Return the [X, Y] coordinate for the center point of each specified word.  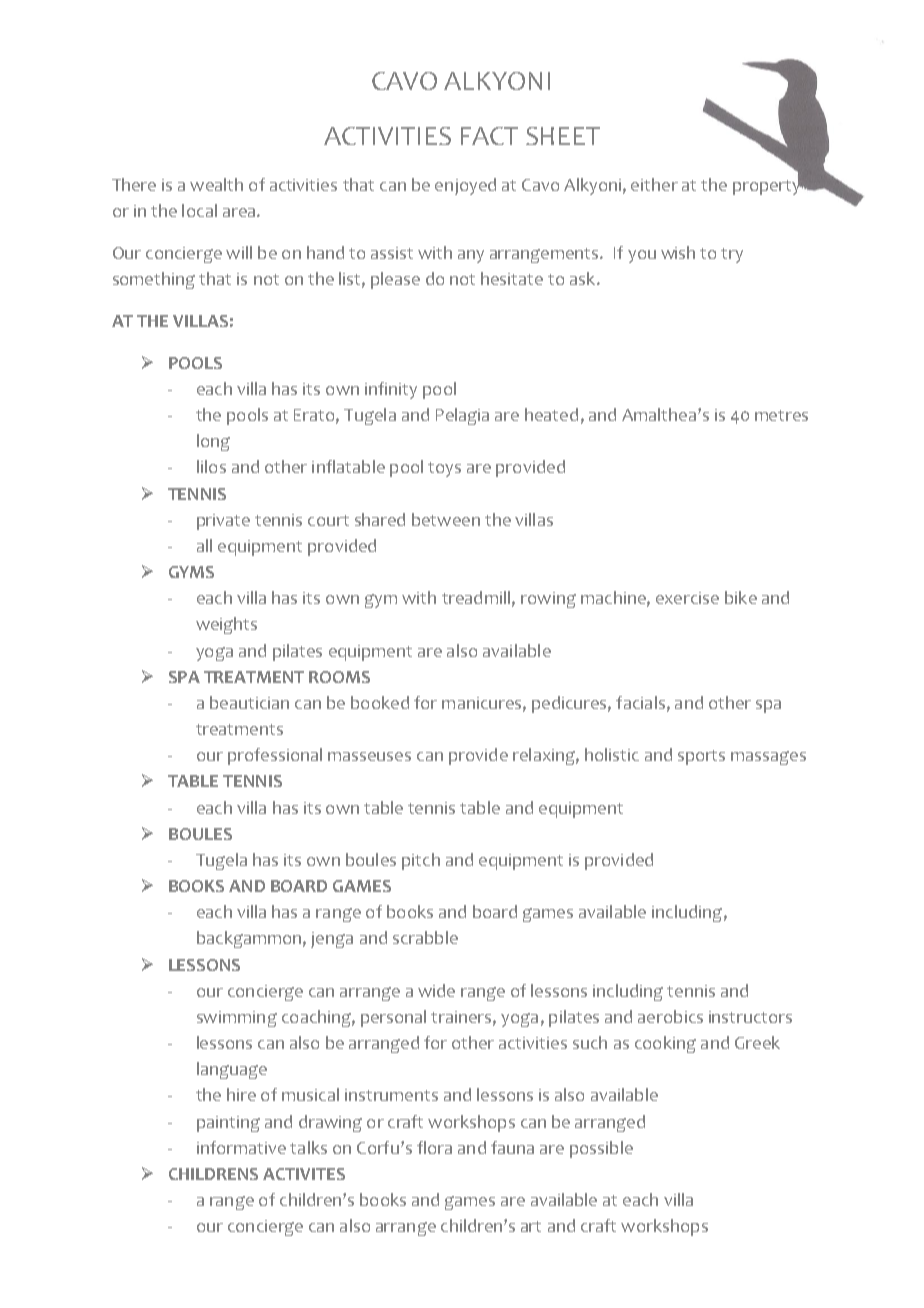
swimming [237, 1019]
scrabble [425, 937]
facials [640, 702]
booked [380, 702]
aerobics [670, 1016]
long [213, 442]
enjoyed [465, 186]
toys [444, 469]
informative [241, 1147]
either [654, 184]
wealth [216, 184]
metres [781, 415]
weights [226, 625]
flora [434, 1147]
